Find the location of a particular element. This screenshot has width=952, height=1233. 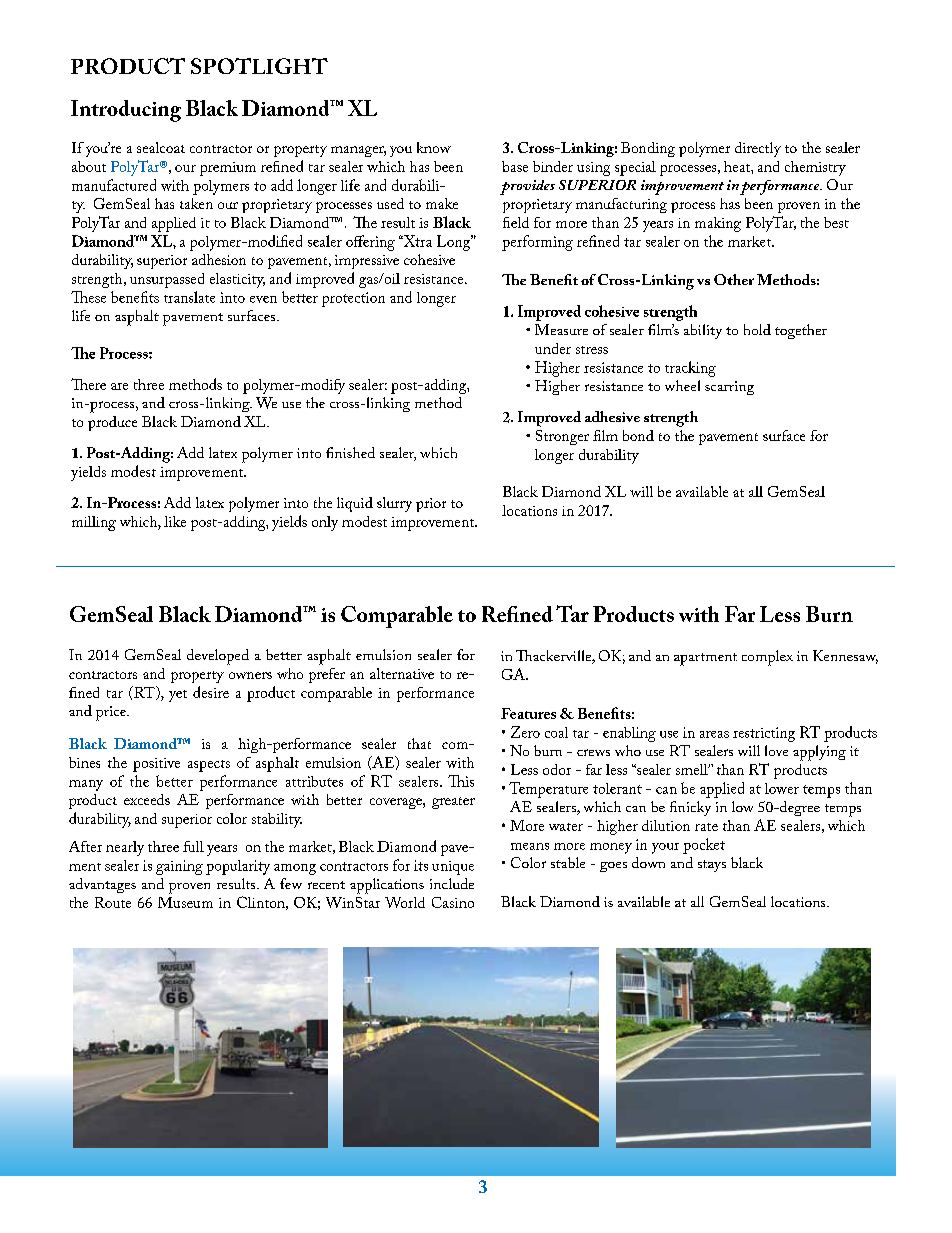

know is located at coordinates (434, 147).
